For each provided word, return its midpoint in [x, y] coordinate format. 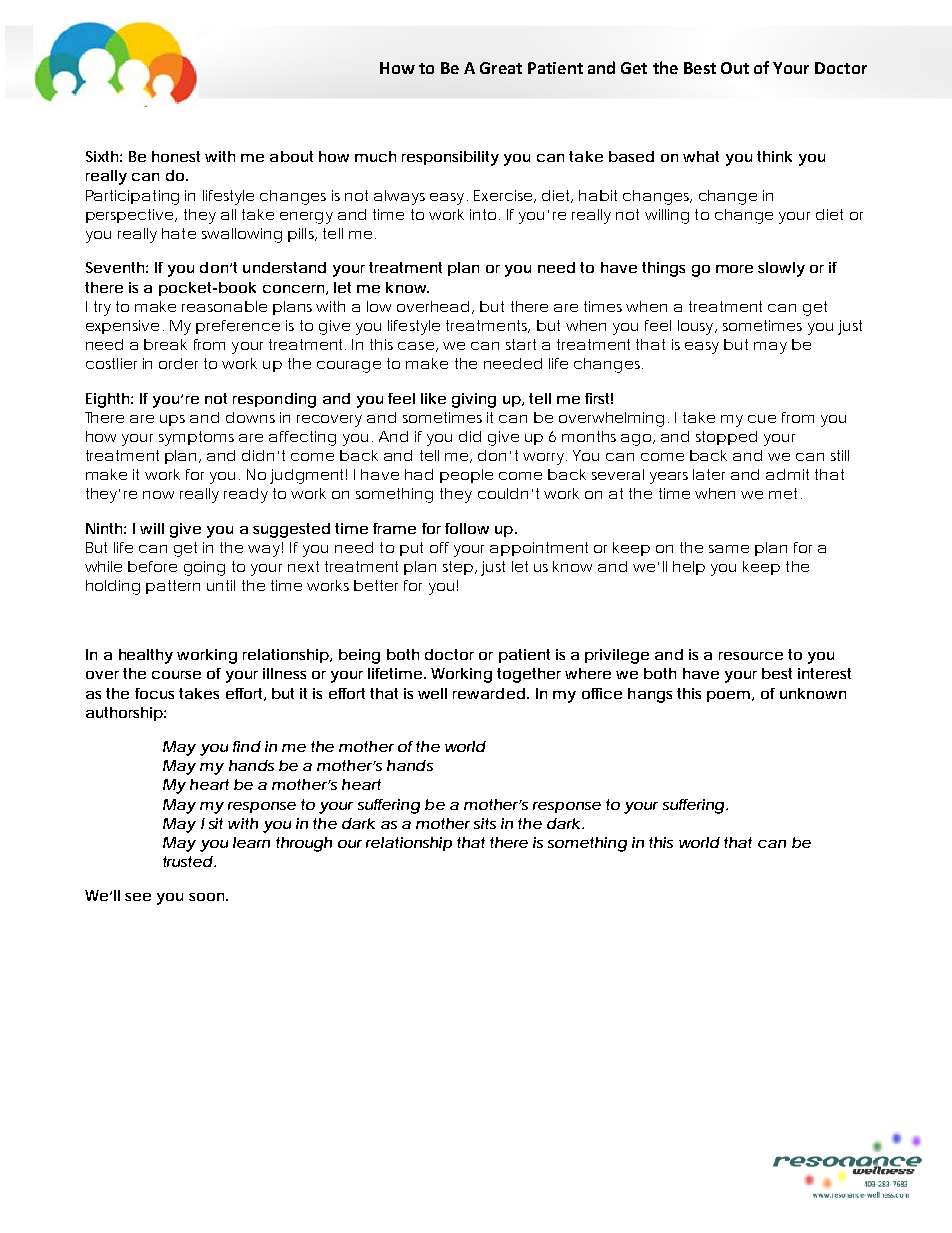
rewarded [489, 693]
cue [762, 419]
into [483, 214]
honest [176, 156]
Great [501, 68]
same [729, 549]
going [204, 568]
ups [172, 420]
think [774, 156]
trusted [188, 861]
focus [154, 693]
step [458, 568]
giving [474, 400]
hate [179, 233]
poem [728, 696]
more [734, 269]
